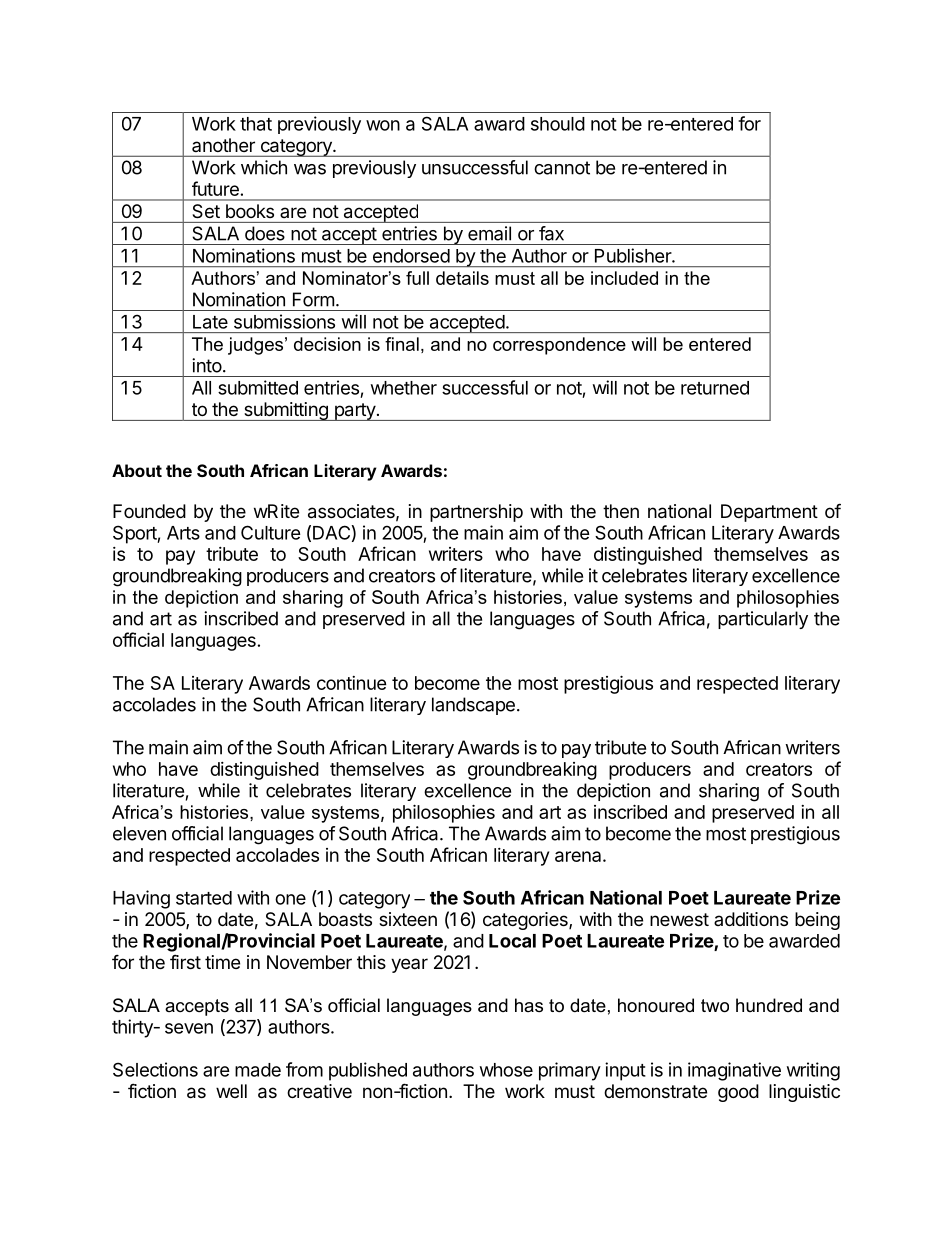  I want to click on Arts, so click(183, 533).
